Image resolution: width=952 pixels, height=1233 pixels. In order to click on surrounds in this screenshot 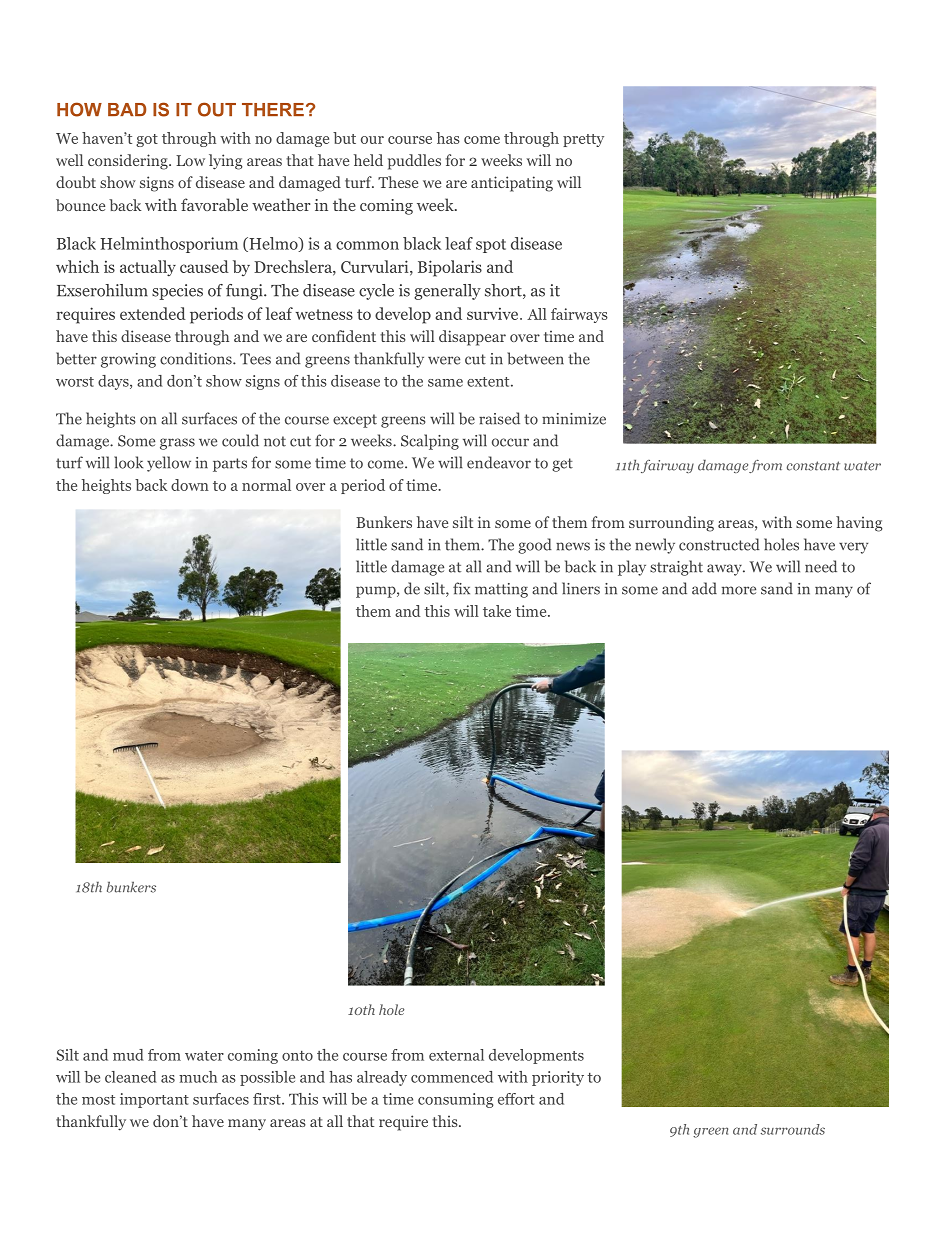, I will do `click(792, 1129)`.
